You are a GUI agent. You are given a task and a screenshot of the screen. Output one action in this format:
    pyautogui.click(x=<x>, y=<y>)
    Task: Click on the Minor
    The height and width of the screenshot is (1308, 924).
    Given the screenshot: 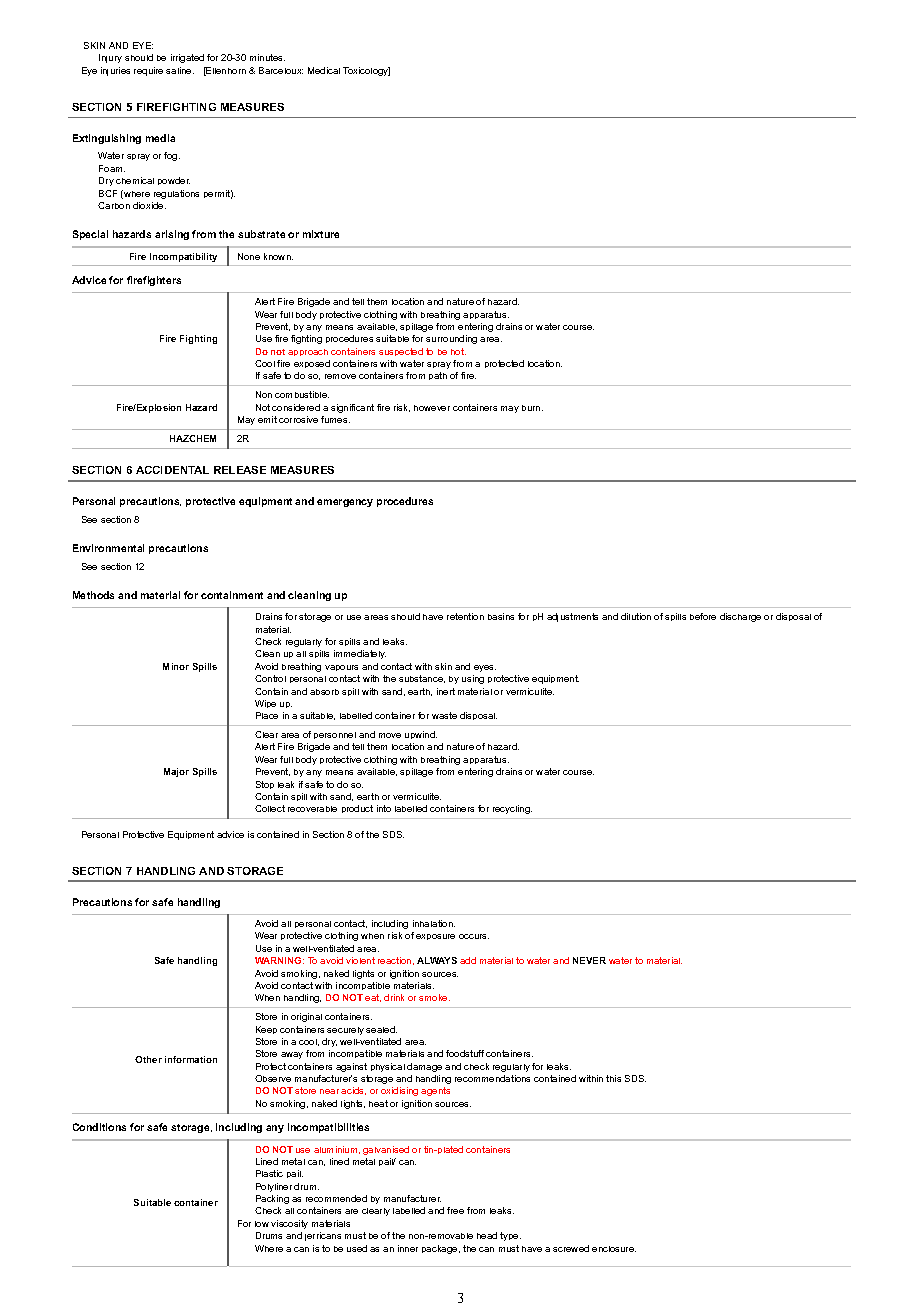 What is the action you would take?
    pyautogui.click(x=176, y=666)
